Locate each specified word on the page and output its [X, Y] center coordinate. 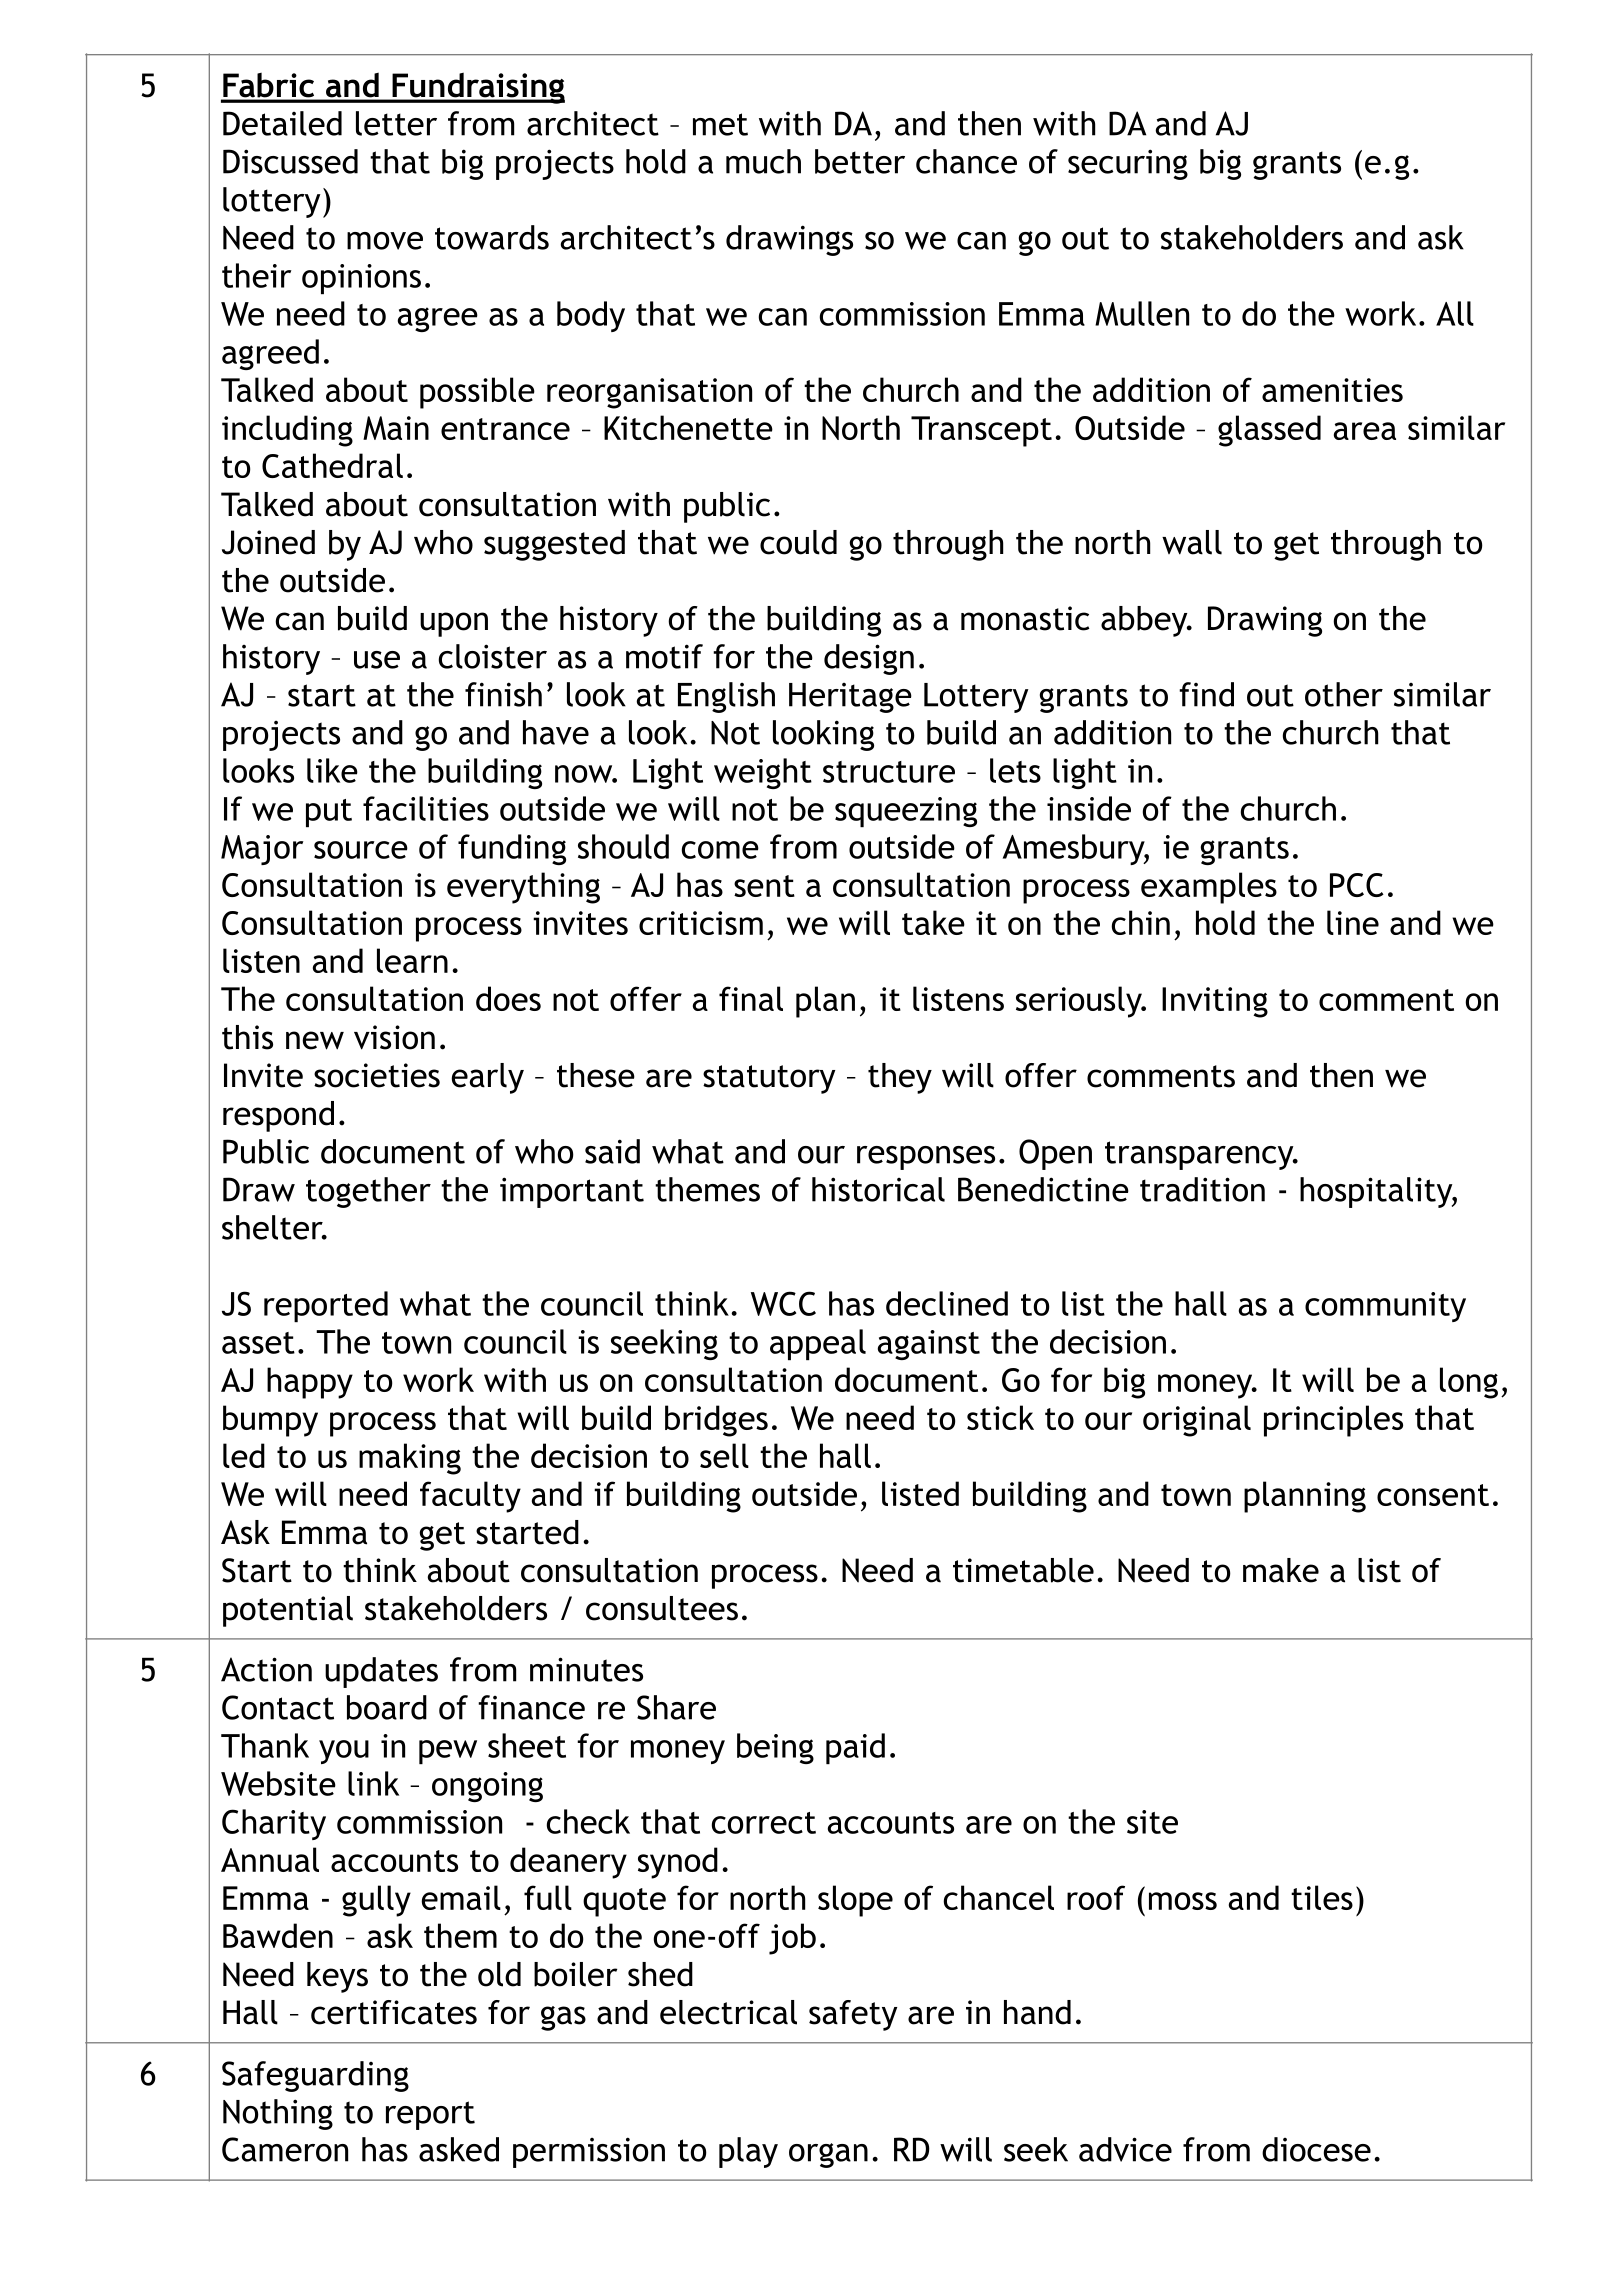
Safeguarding [315, 2076]
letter [396, 123]
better [860, 161]
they [900, 1078]
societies [377, 1075]
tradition [1202, 1189]
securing [1128, 164]
